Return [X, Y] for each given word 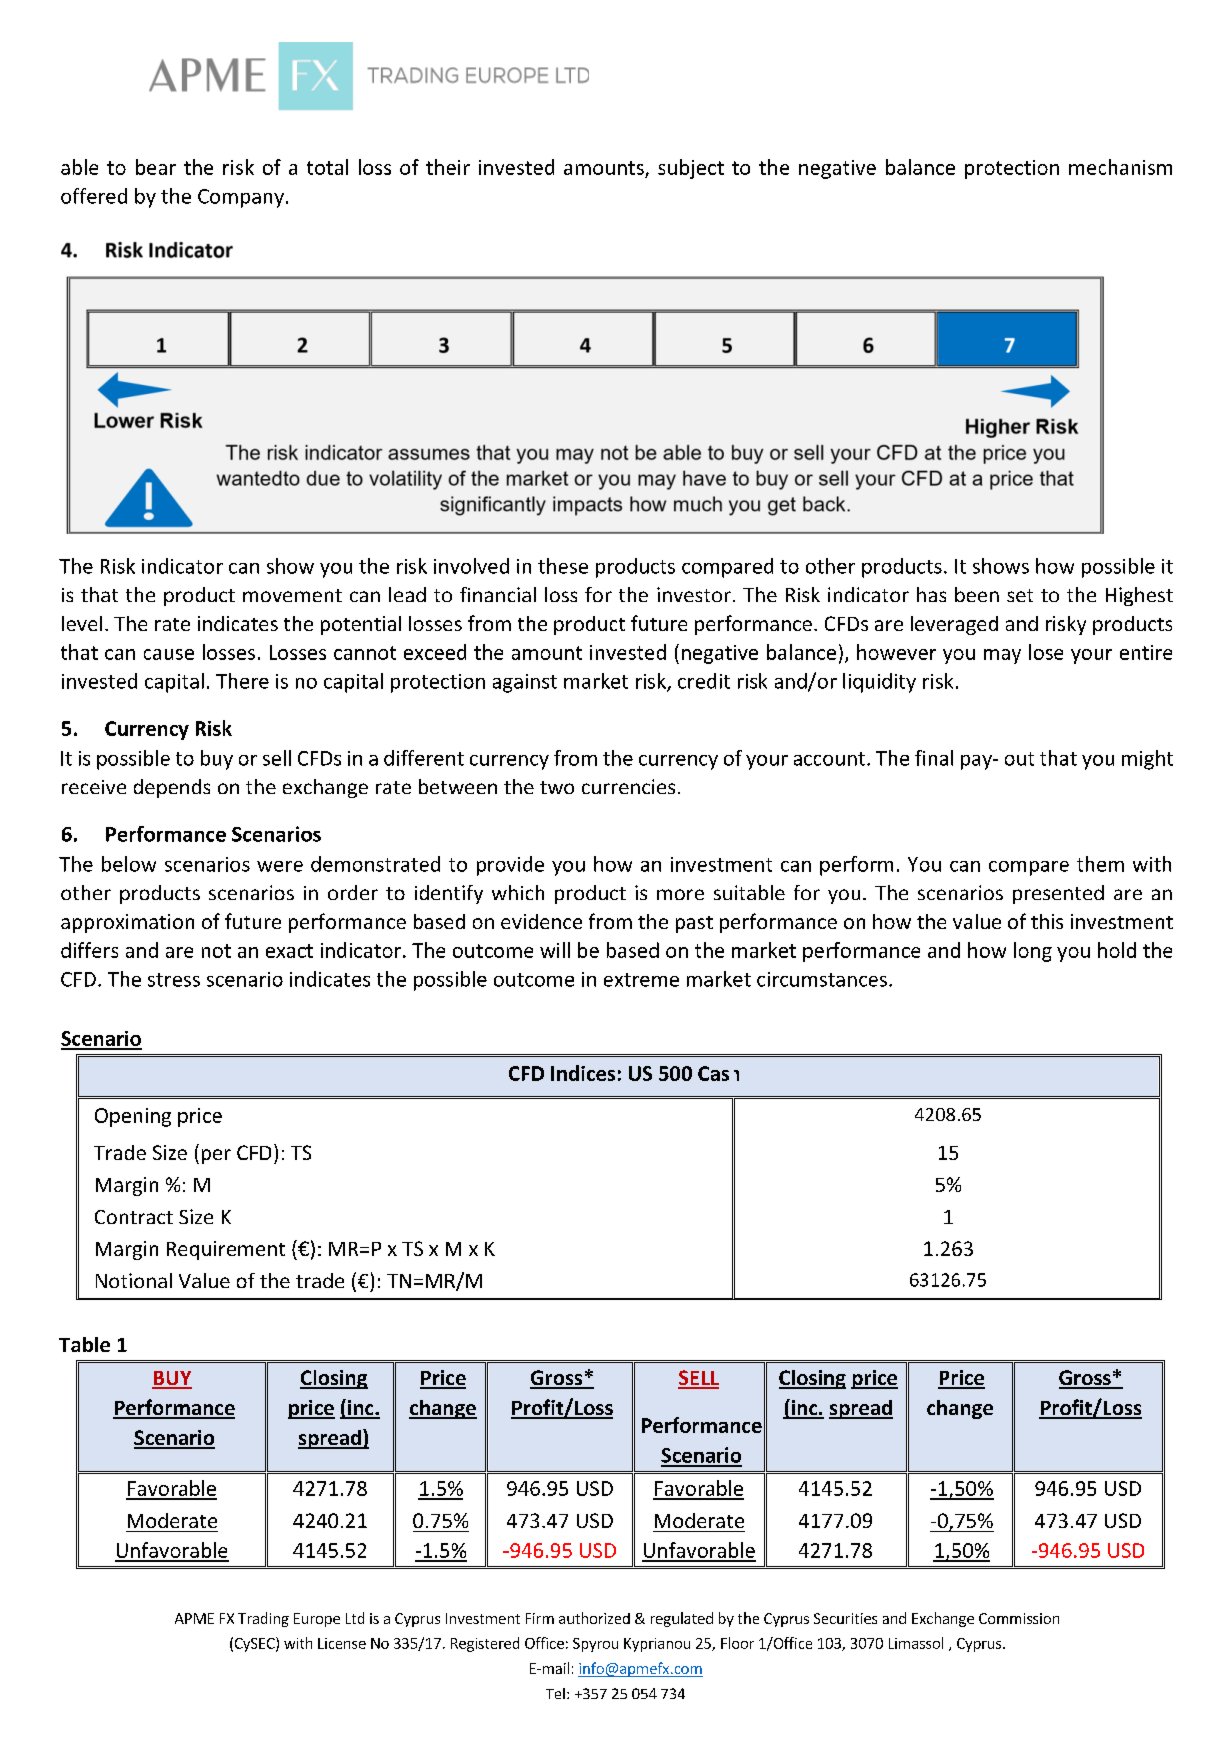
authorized [594, 1618]
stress [174, 980]
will [555, 950]
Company [241, 198]
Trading [263, 1619]
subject [691, 169]
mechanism [1120, 167]
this [1047, 921]
